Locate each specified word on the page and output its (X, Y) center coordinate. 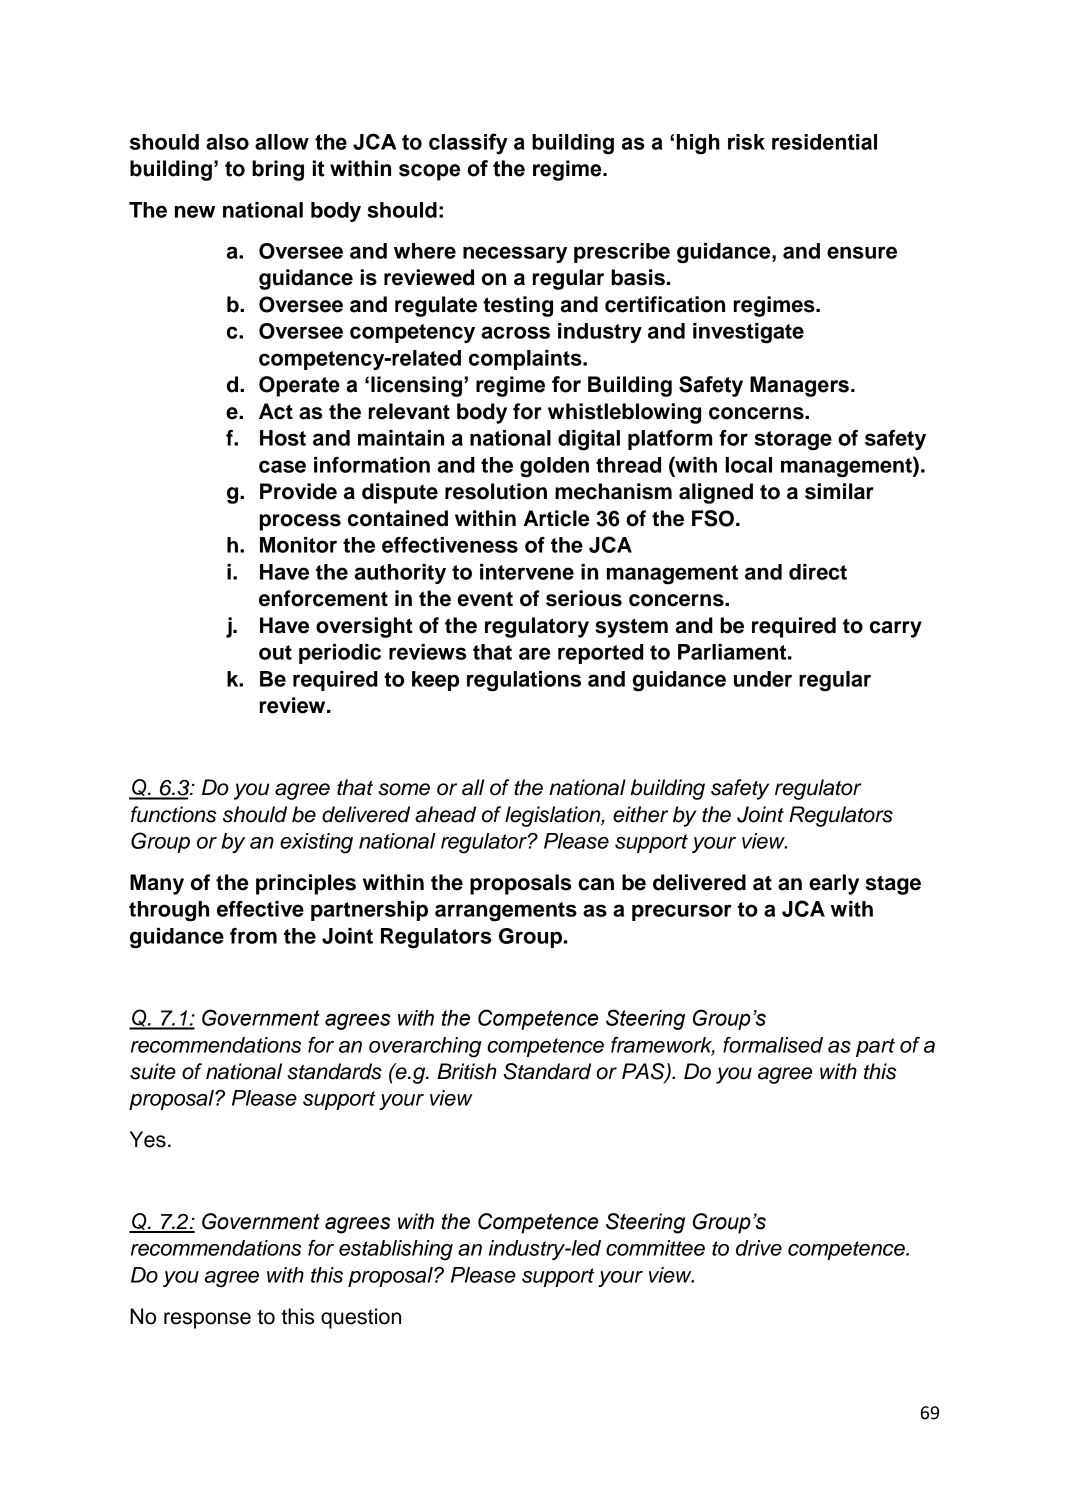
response (207, 1320)
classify (468, 144)
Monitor (298, 545)
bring (278, 170)
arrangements (506, 911)
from (253, 936)
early (834, 884)
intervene (527, 572)
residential (824, 142)
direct (818, 572)
